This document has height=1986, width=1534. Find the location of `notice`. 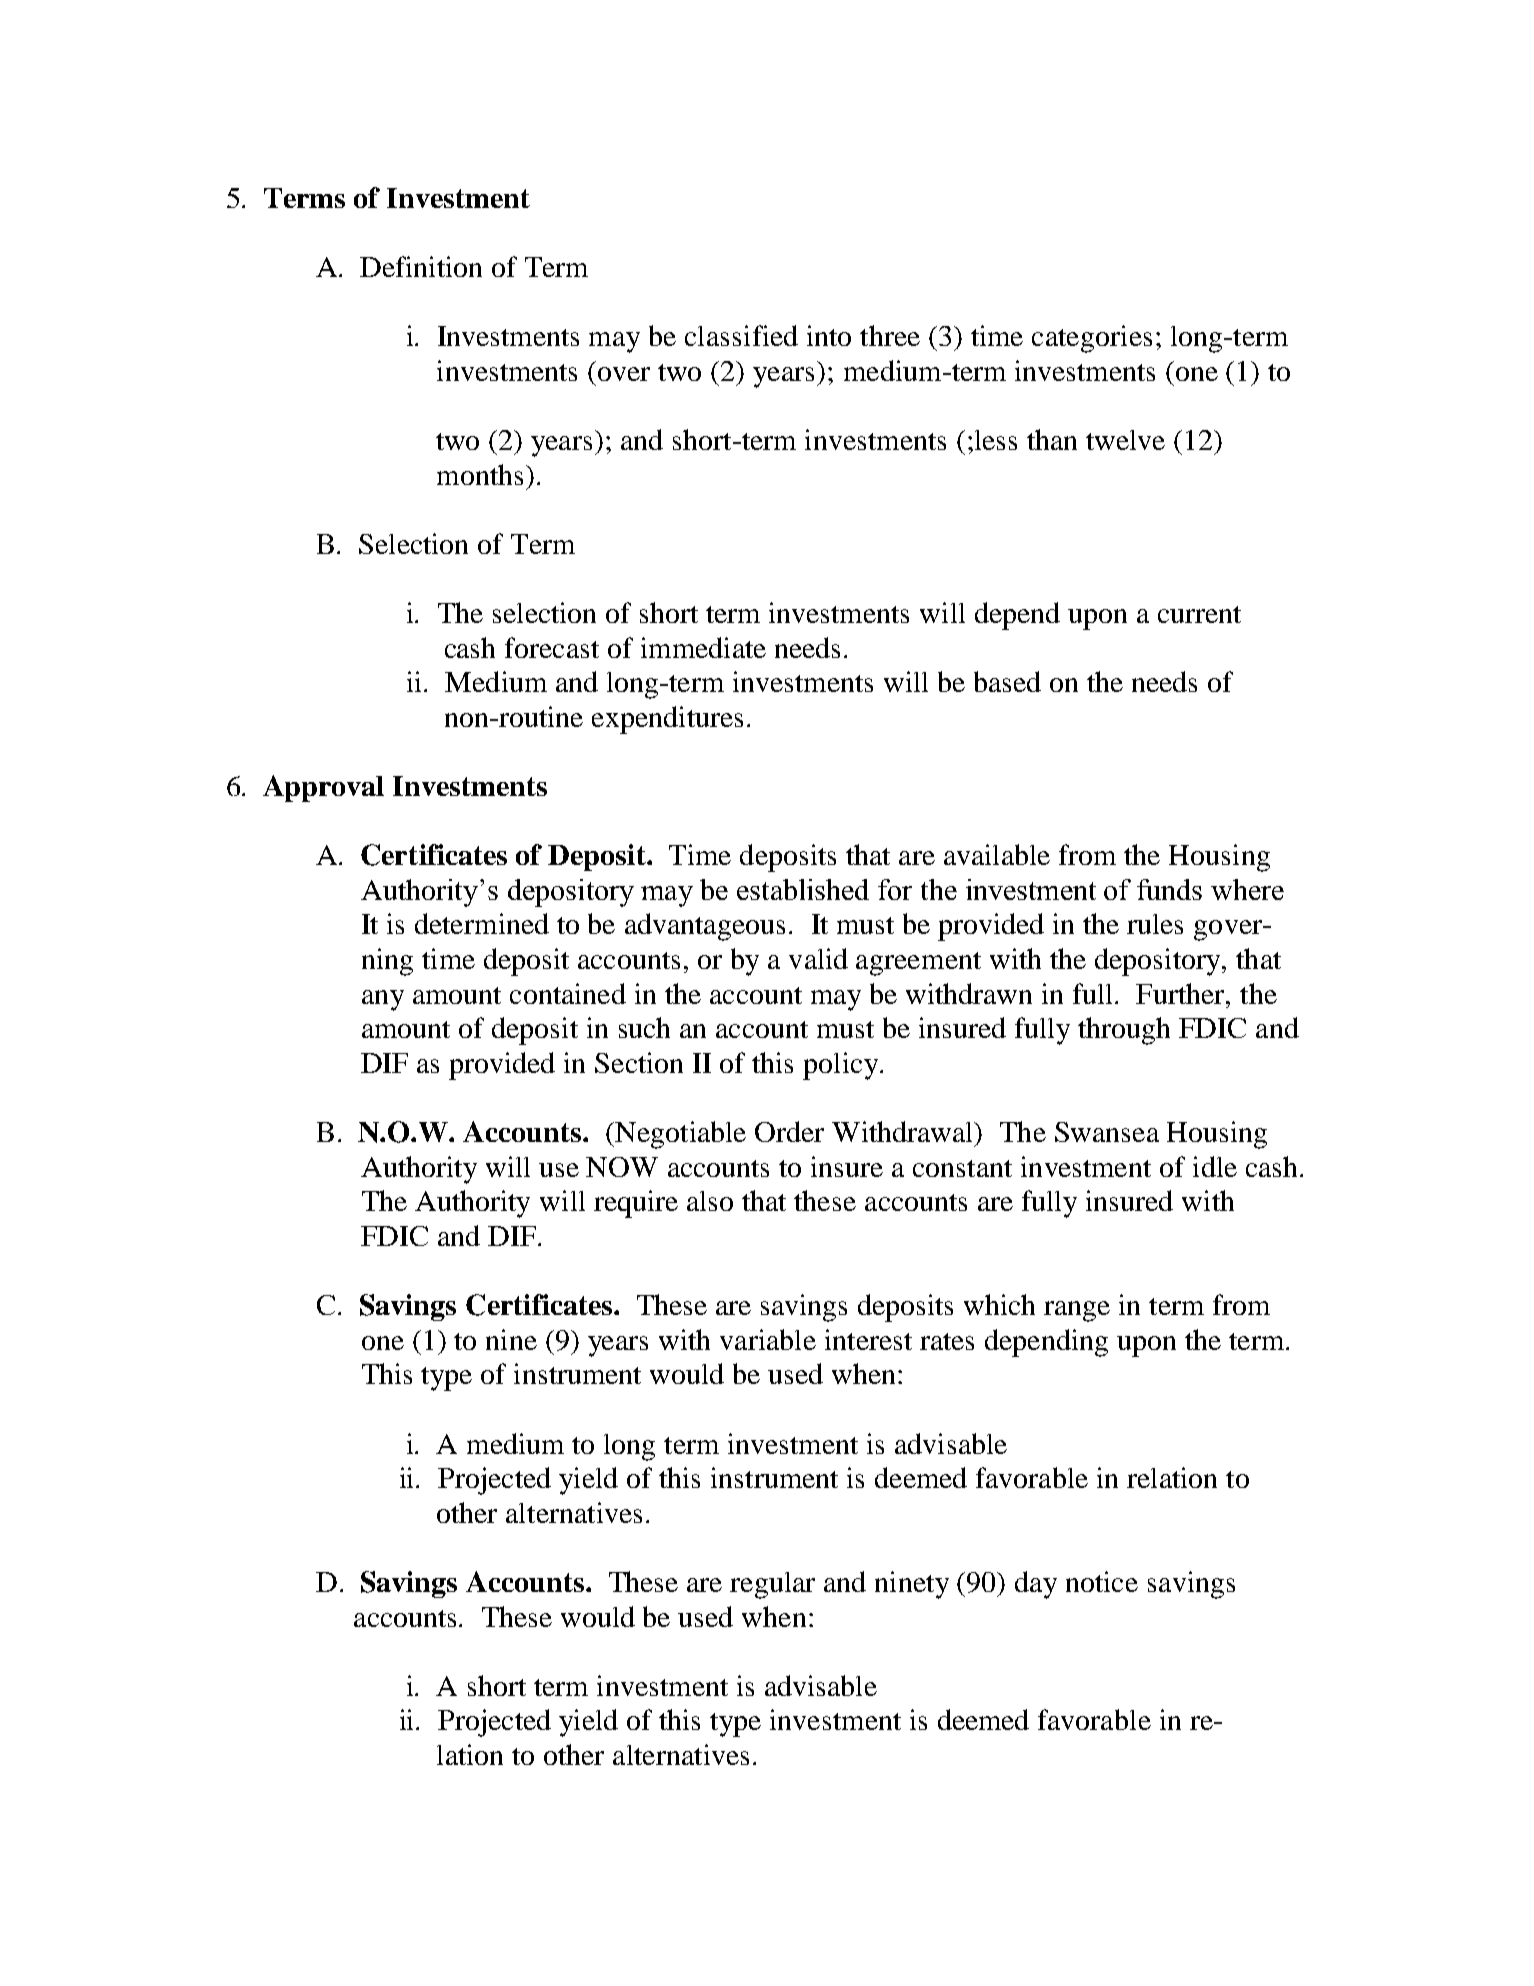

notice is located at coordinates (1102, 1581).
